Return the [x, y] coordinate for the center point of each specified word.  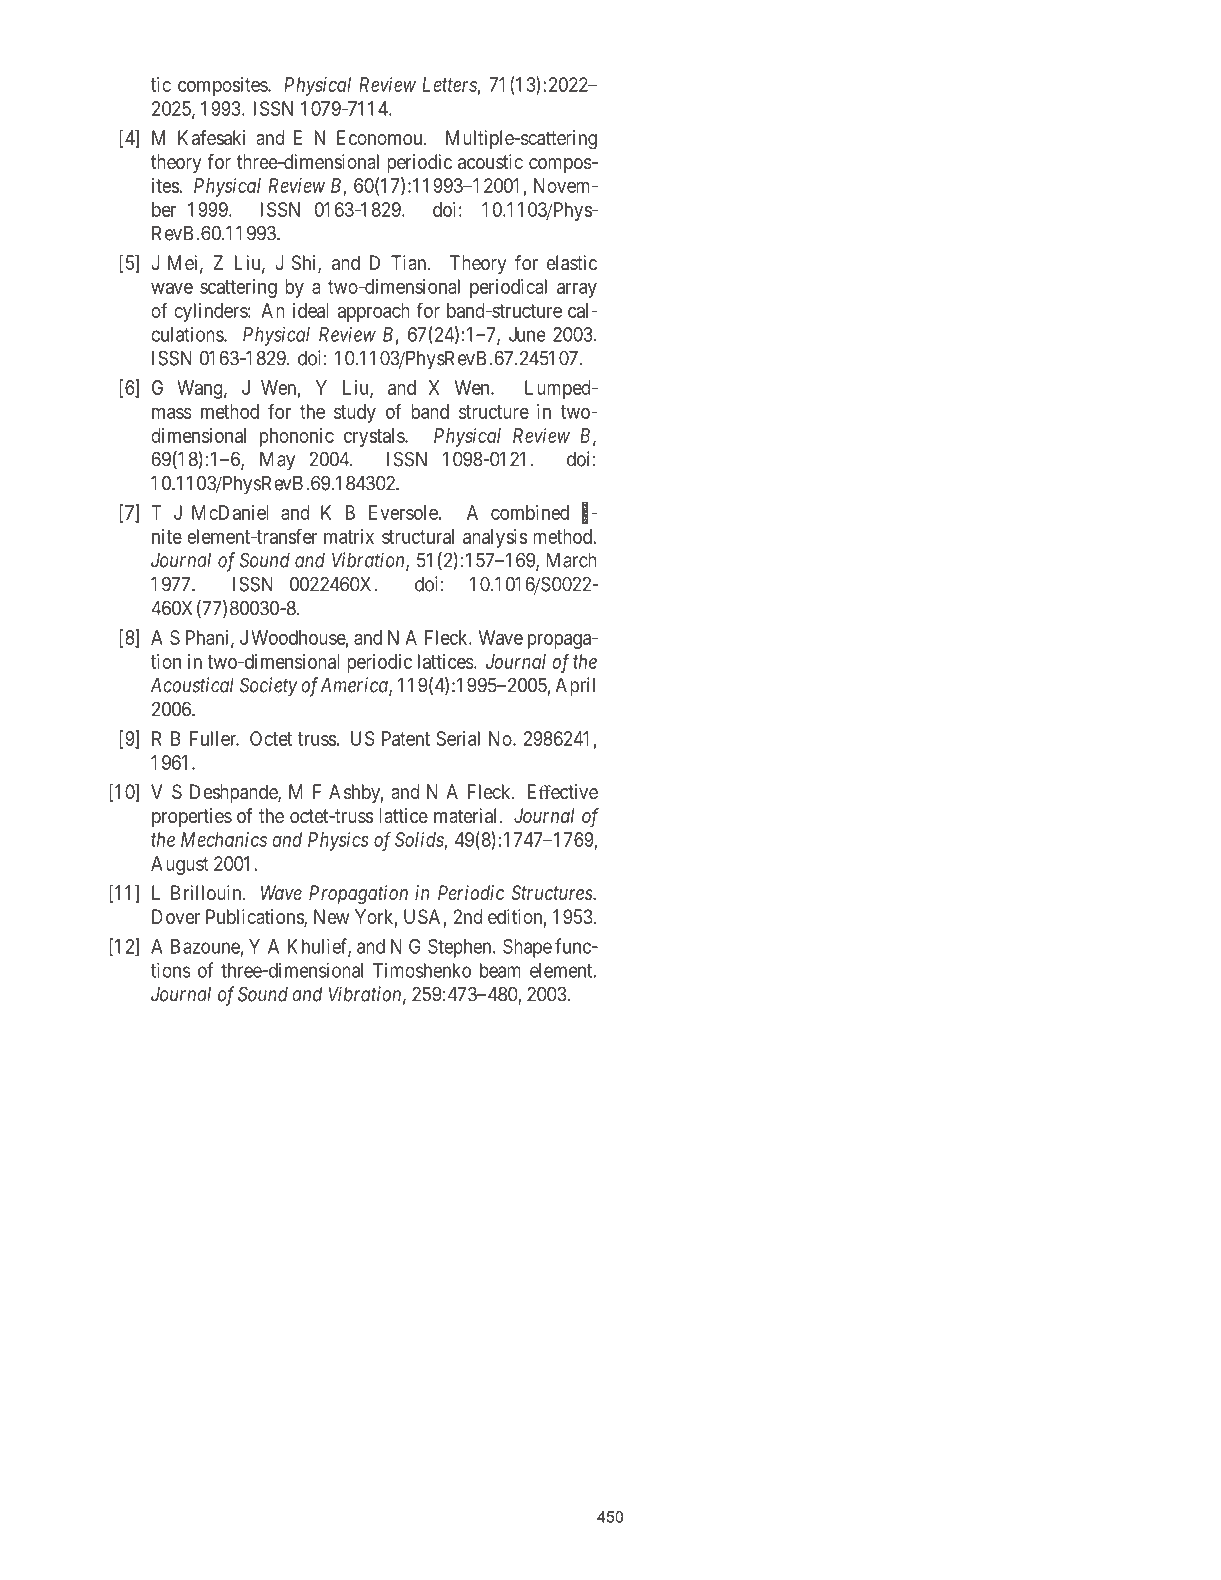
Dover [176, 916]
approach [374, 312]
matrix [349, 536]
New [331, 916]
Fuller [214, 738]
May [277, 461]
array [577, 290]
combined [530, 512]
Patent [406, 738]
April [575, 687]
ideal [310, 310]
